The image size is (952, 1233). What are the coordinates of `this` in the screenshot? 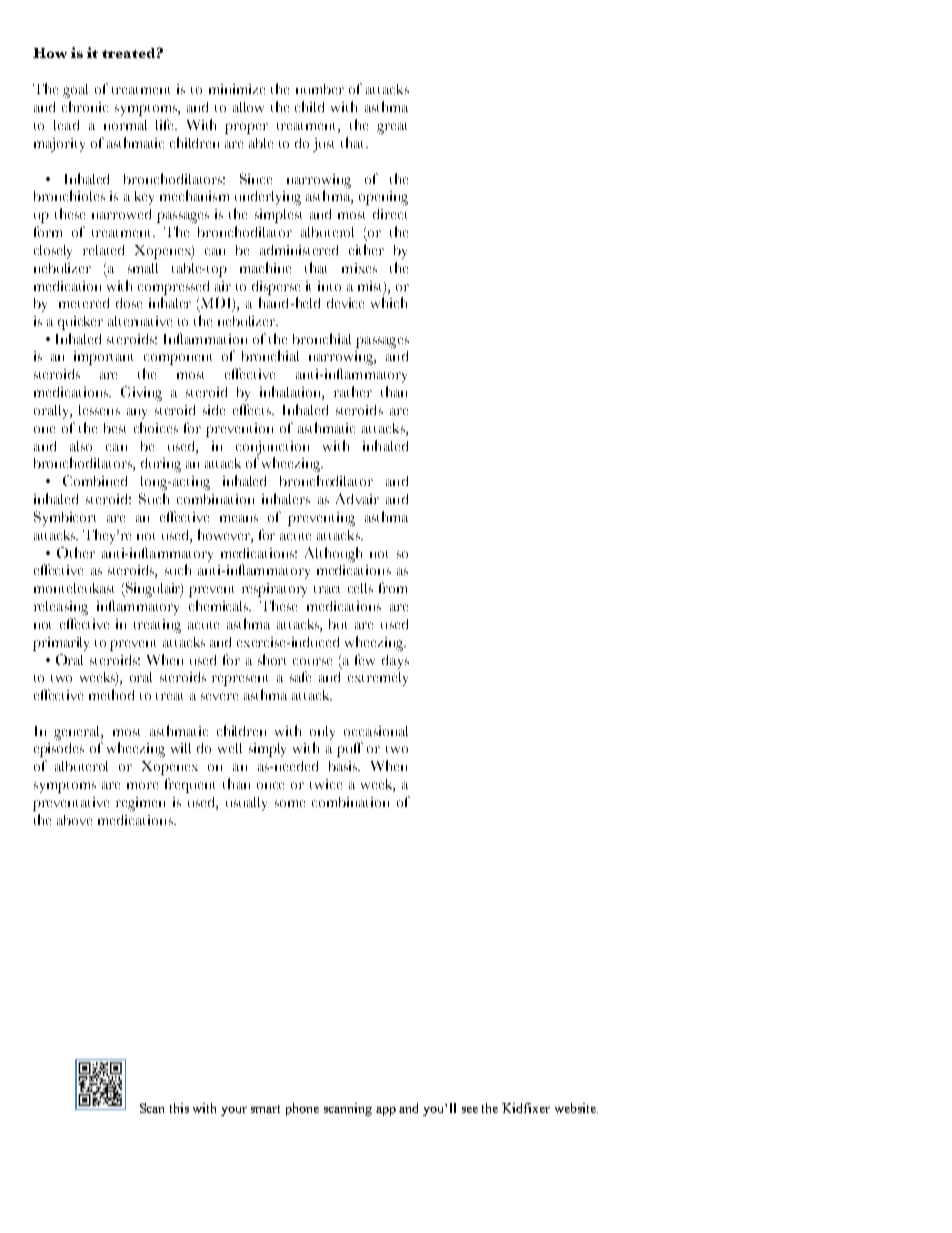 It's located at (179, 1108).
